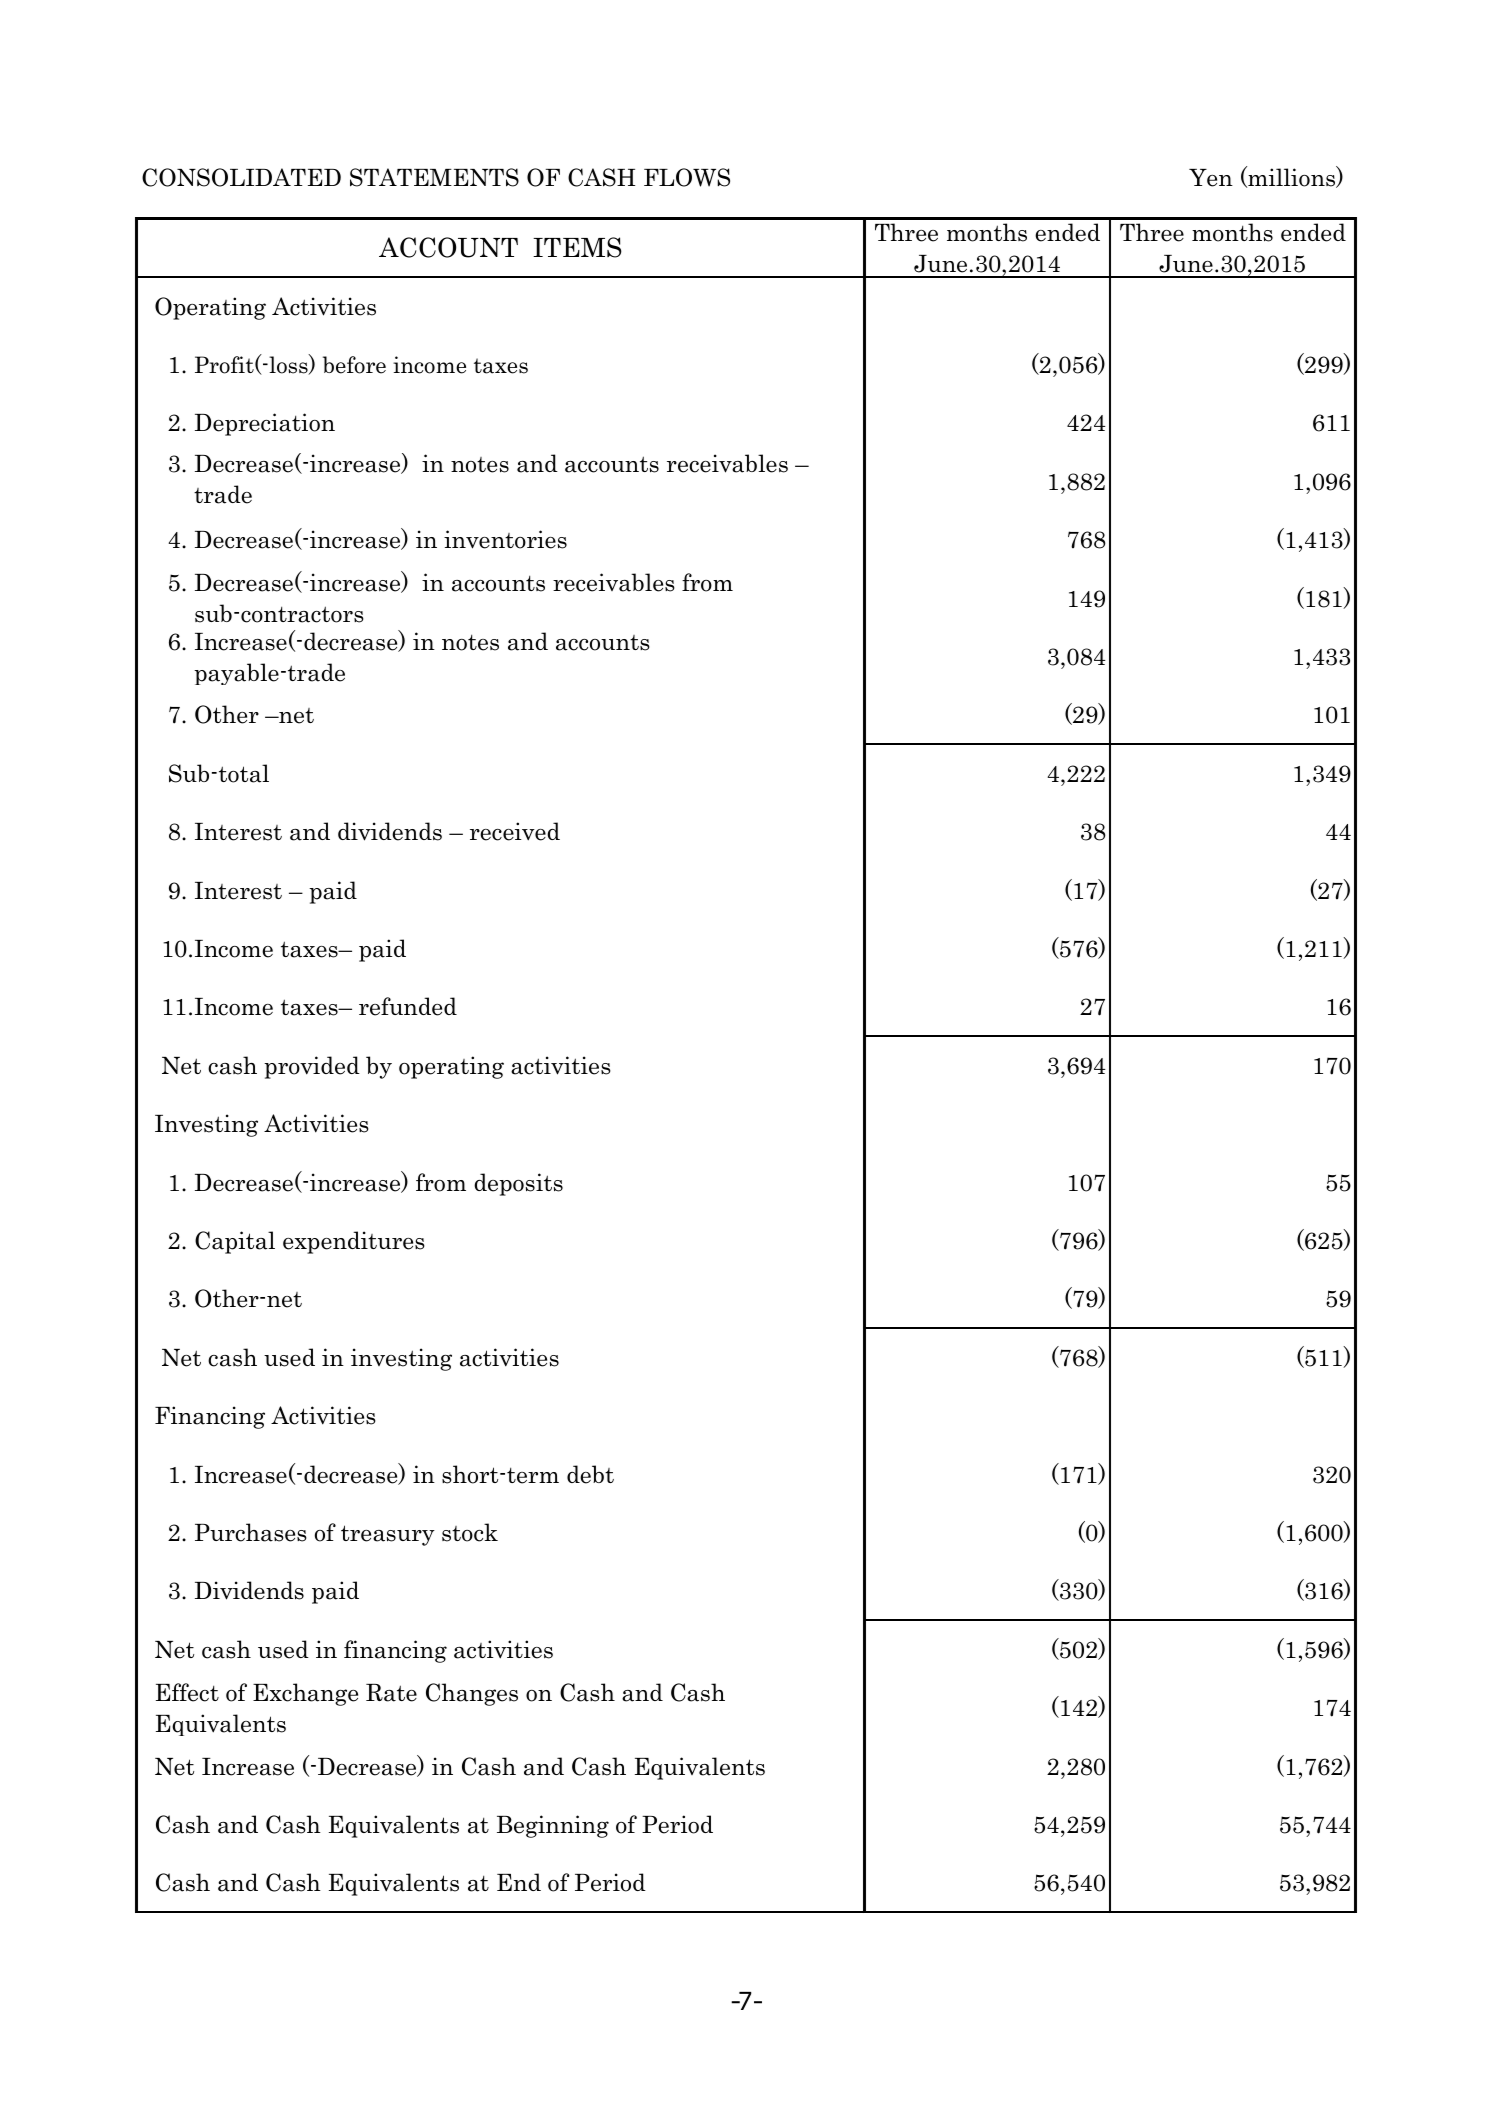  Describe the element at coordinates (590, 1474) in the screenshot. I see `debt` at that location.
